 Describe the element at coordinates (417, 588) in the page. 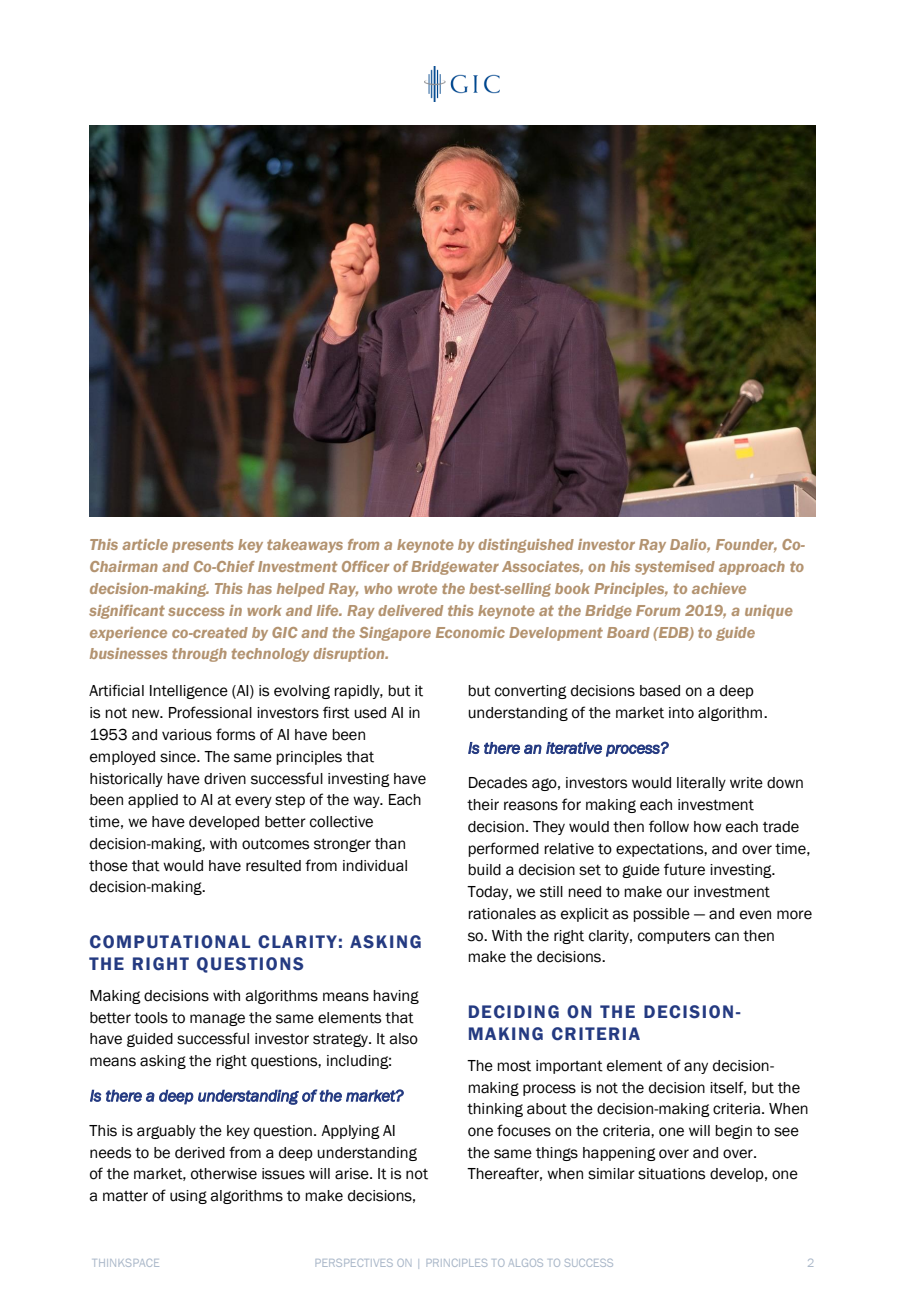

I see `wrote` at that location.
